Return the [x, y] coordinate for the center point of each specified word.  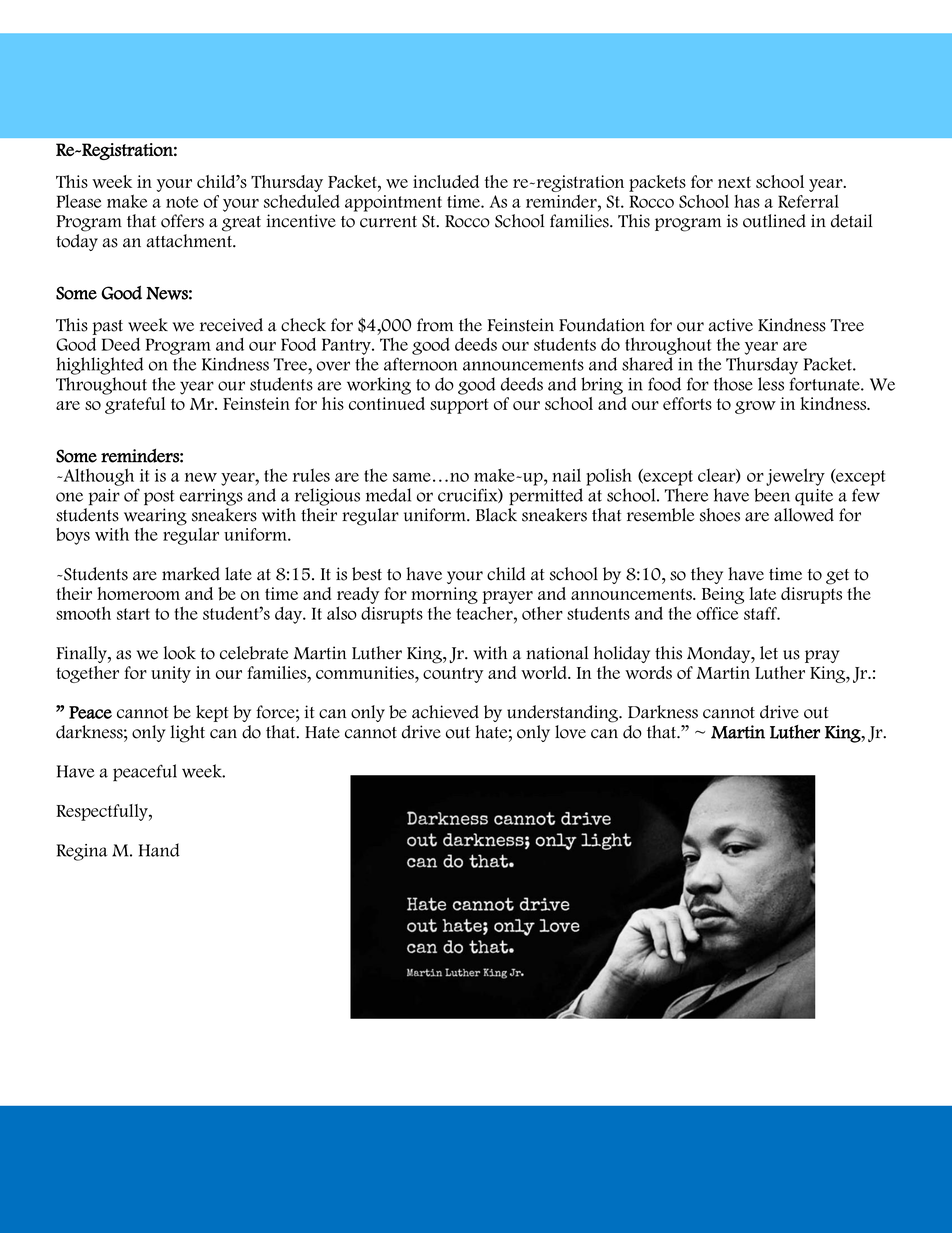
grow [755, 407]
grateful [135, 405]
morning [444, 595]
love [570, 732]
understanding [564, 714]
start [133, 614]
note [182, 202]
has [747, 201]
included [446, 181]
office [717, 613]
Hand [159, 850]
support [459, 406]
